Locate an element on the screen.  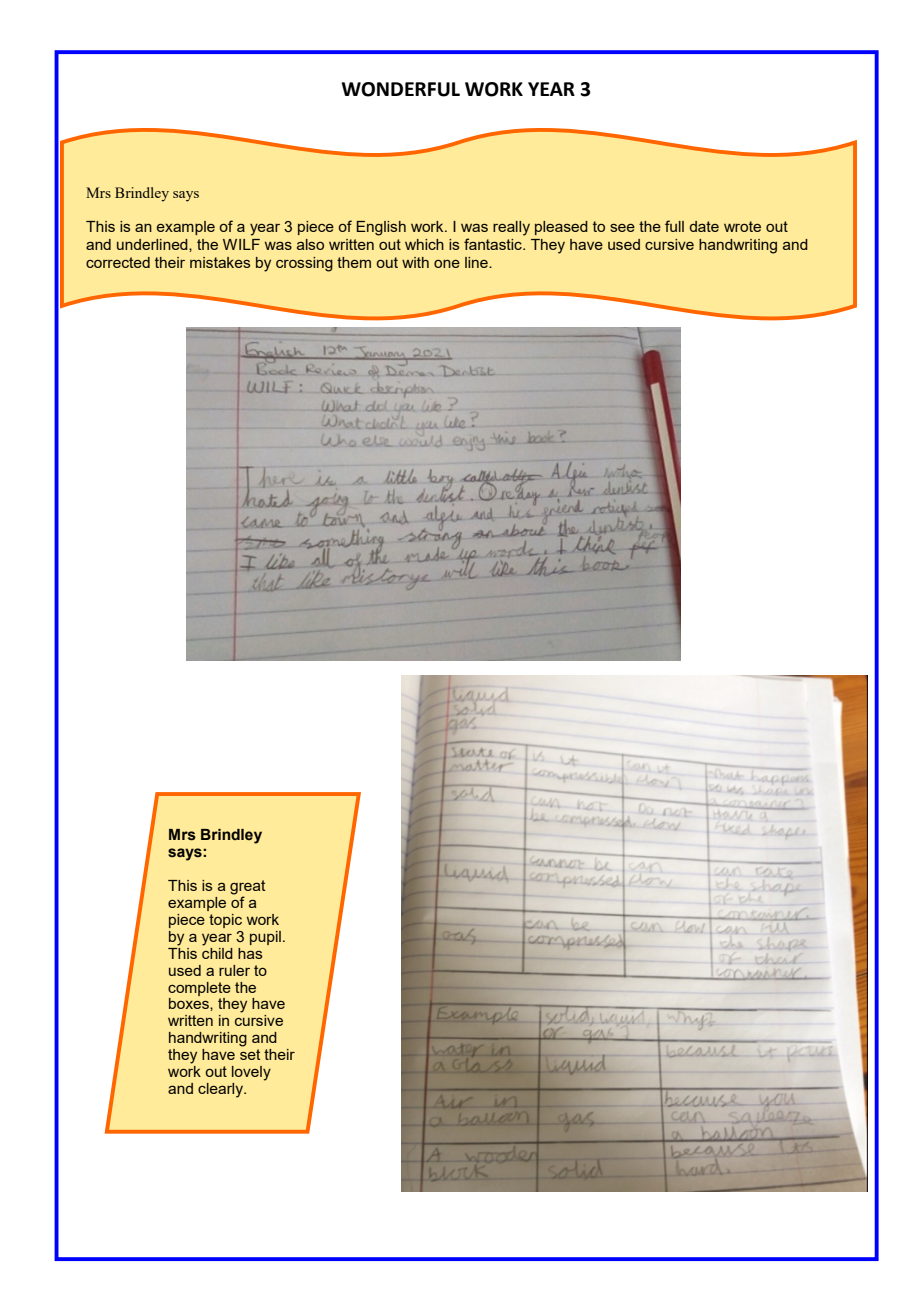
full is located at coordinates (674, 226).
